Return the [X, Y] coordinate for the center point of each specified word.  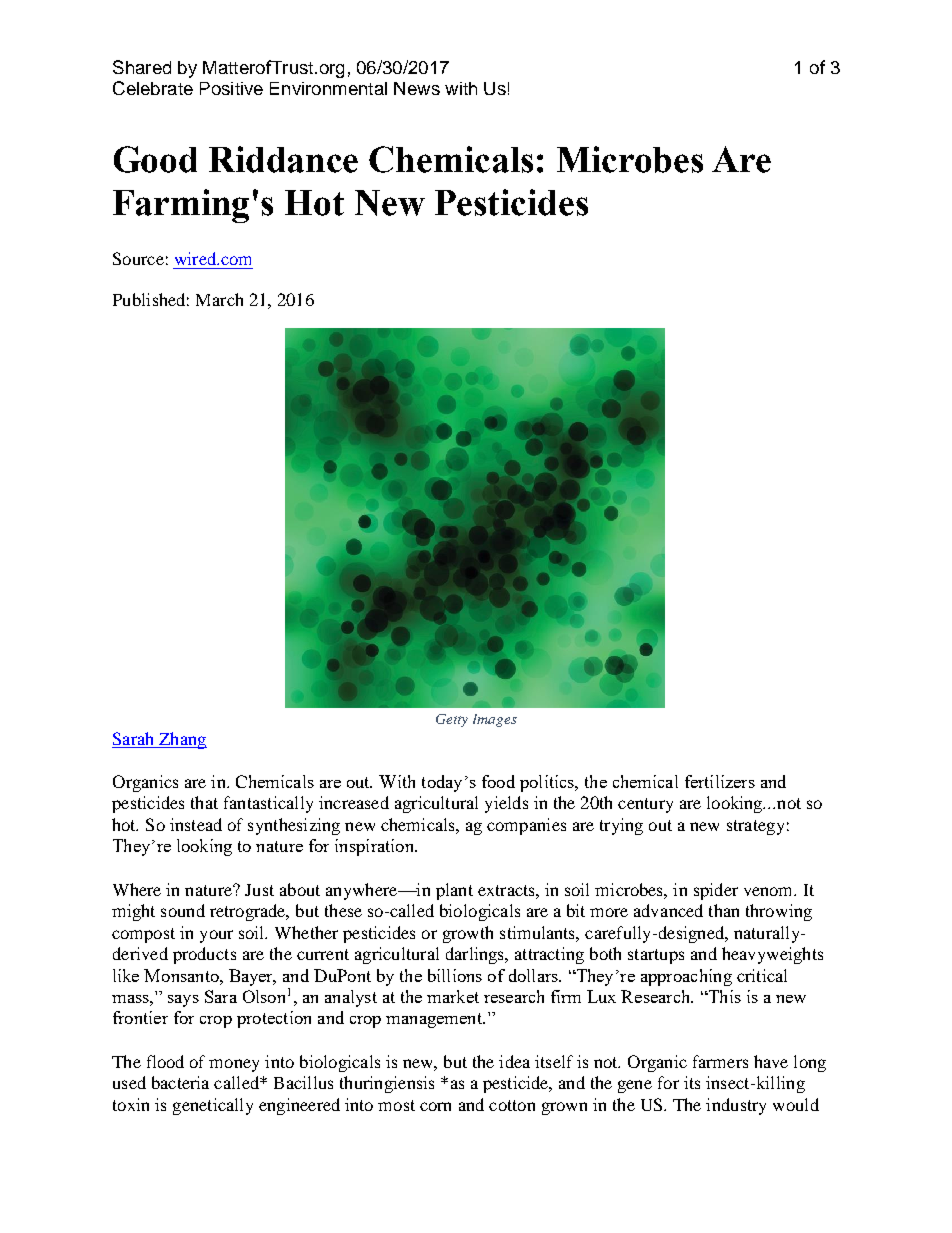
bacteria [180, 1082]
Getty [452, 720]
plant [454, 891]
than [724, 910]
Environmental [328, 88]
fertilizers [720, 781]
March [219, 299]
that [204, 802]
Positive [231, 88]
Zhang [182, 740]
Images [495, 720]
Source [138, 258]
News [417, 88]
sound [183, 910]
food [498, 781]
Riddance [283, 159]
